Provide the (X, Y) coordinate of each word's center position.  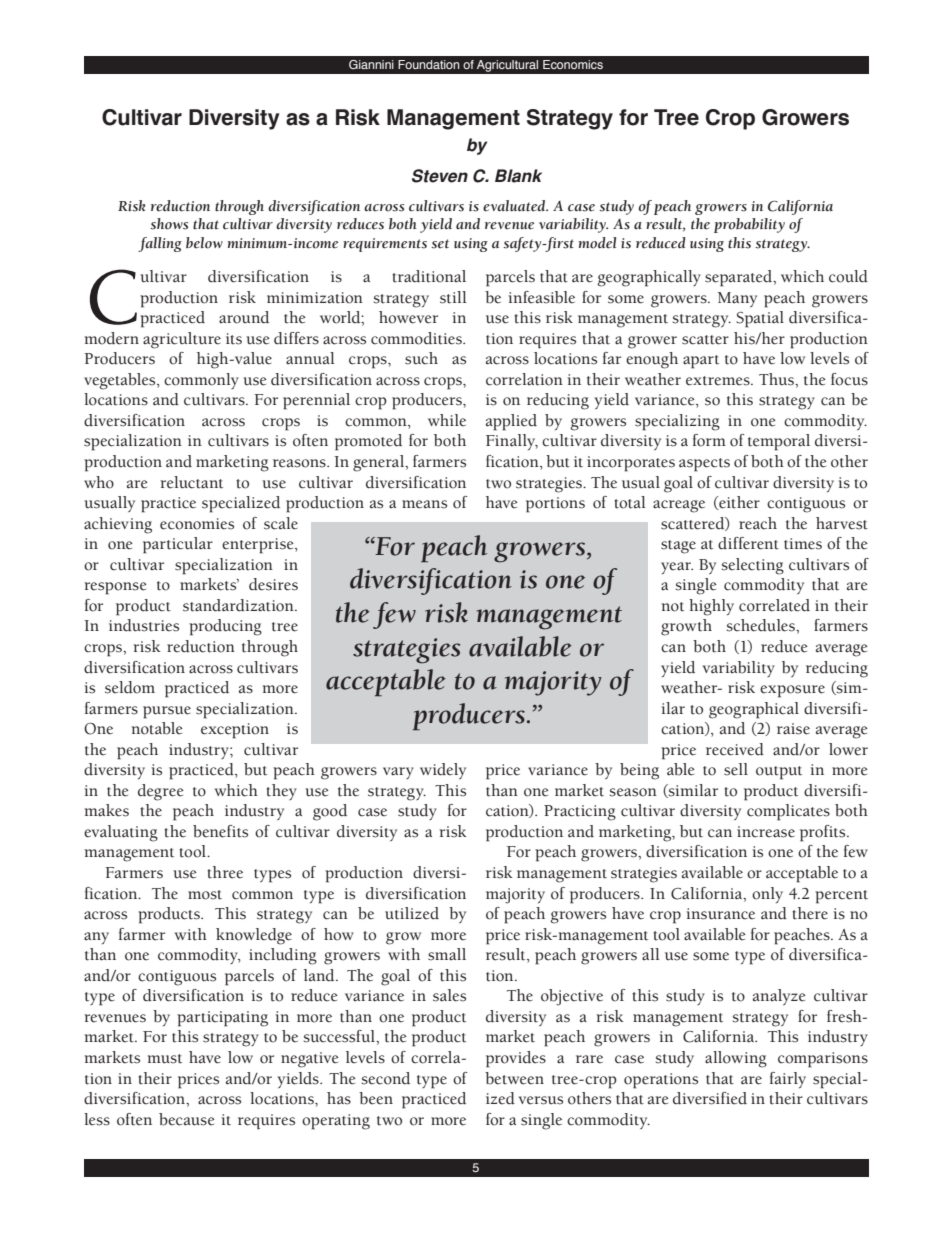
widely (443, 771)
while (447, 420)
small (447, 954)
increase (766, 832)
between (514, 1078)
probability (749, 225)
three (225, 872)
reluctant (192, 482)
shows (169, 224)
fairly (788, 1080)
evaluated (515, 206)
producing (225, 627)
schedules (762, 625)
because (187, 1119)
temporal (779, 442)
